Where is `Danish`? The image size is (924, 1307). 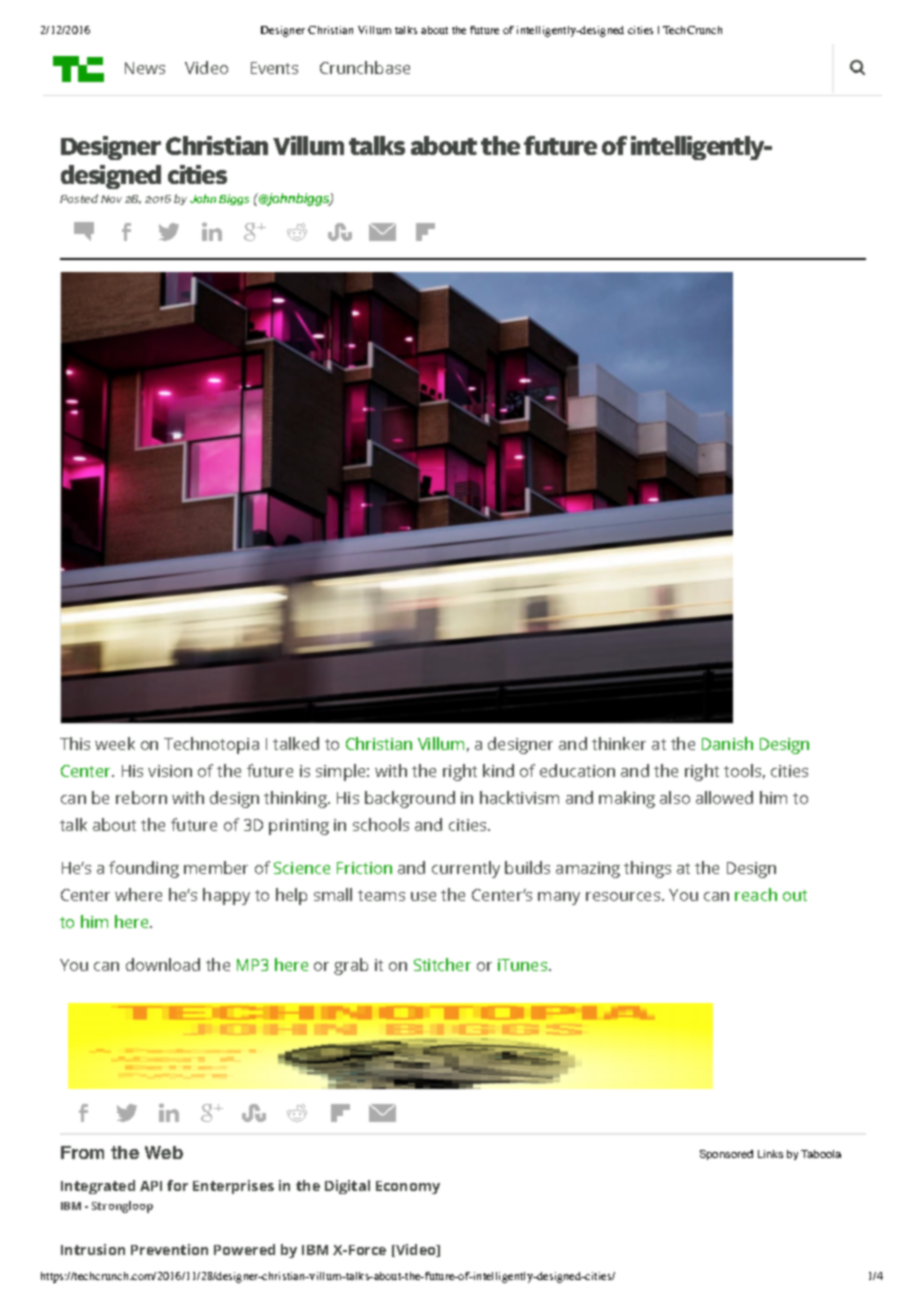 Danish is located at coordinates (727, 743).
